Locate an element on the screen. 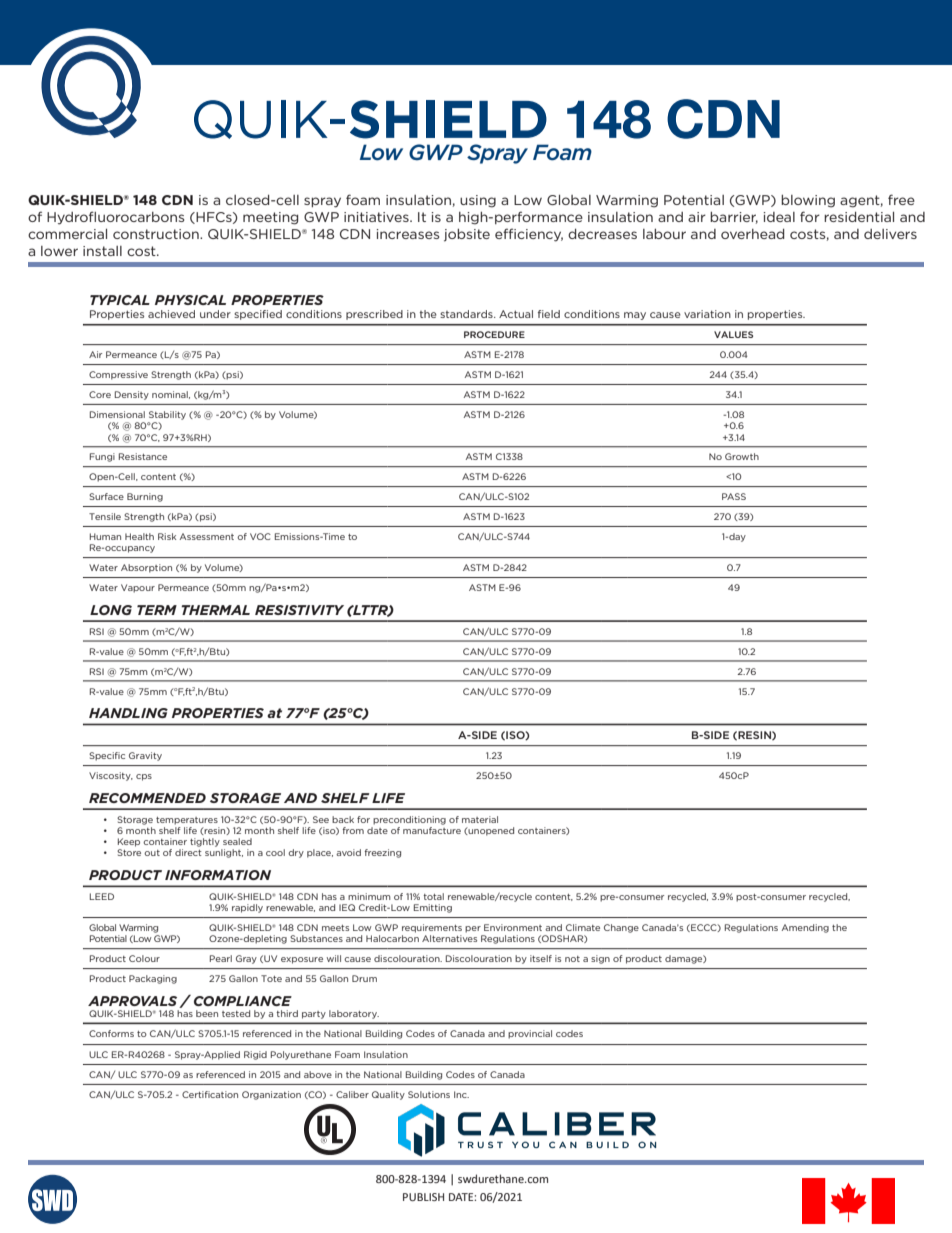 Image resolution: width=952 pixels, height=1233 pixels. Certification is located at coordinates (210, 1094).
